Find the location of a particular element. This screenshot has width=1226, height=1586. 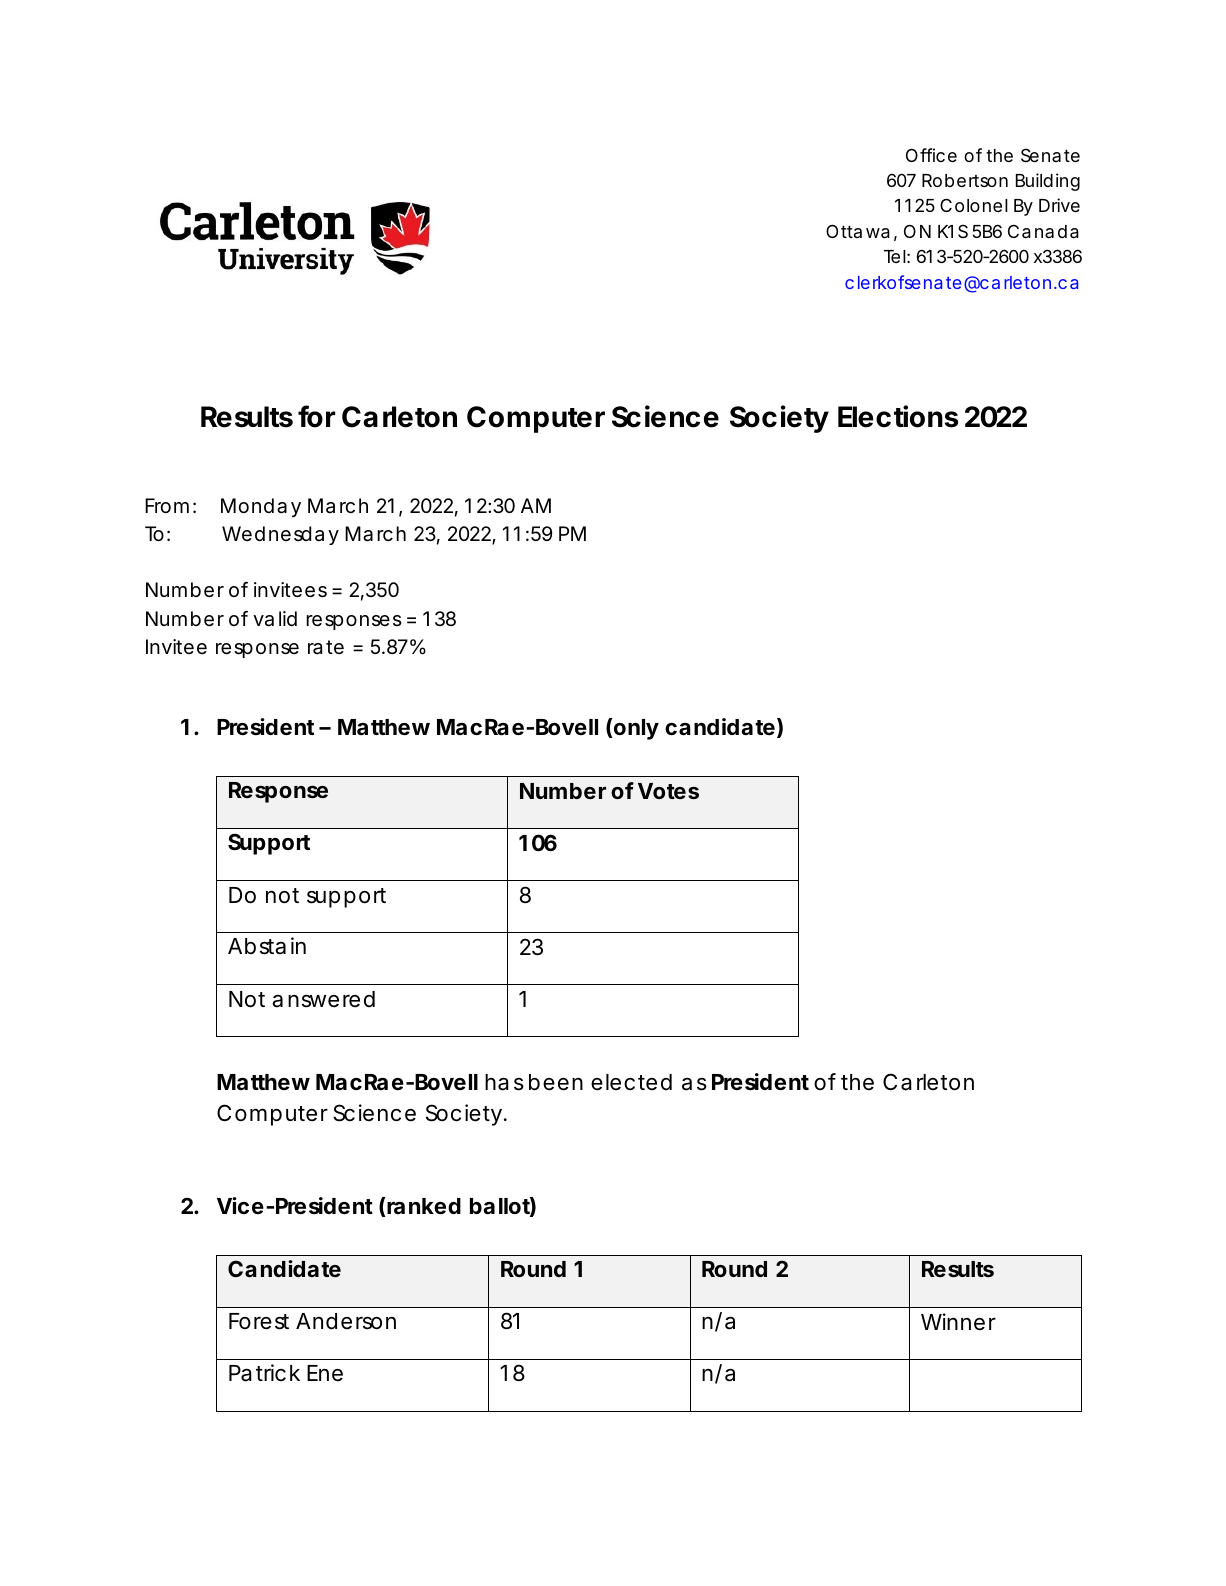

Ottawa is located at coordinates (858, 231).
